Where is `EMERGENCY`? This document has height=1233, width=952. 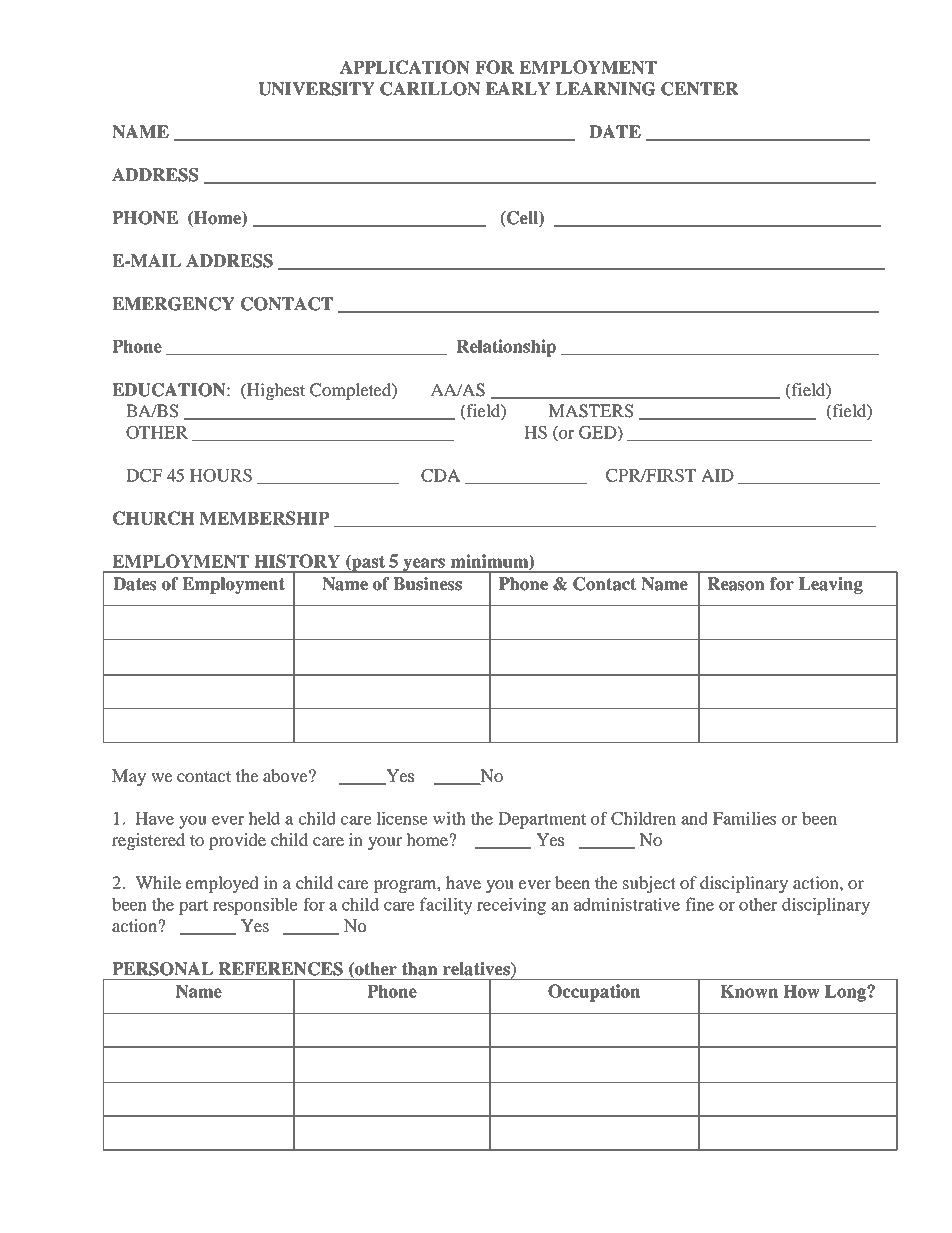
EMERGENCY is located at coordinates (173, 304).
